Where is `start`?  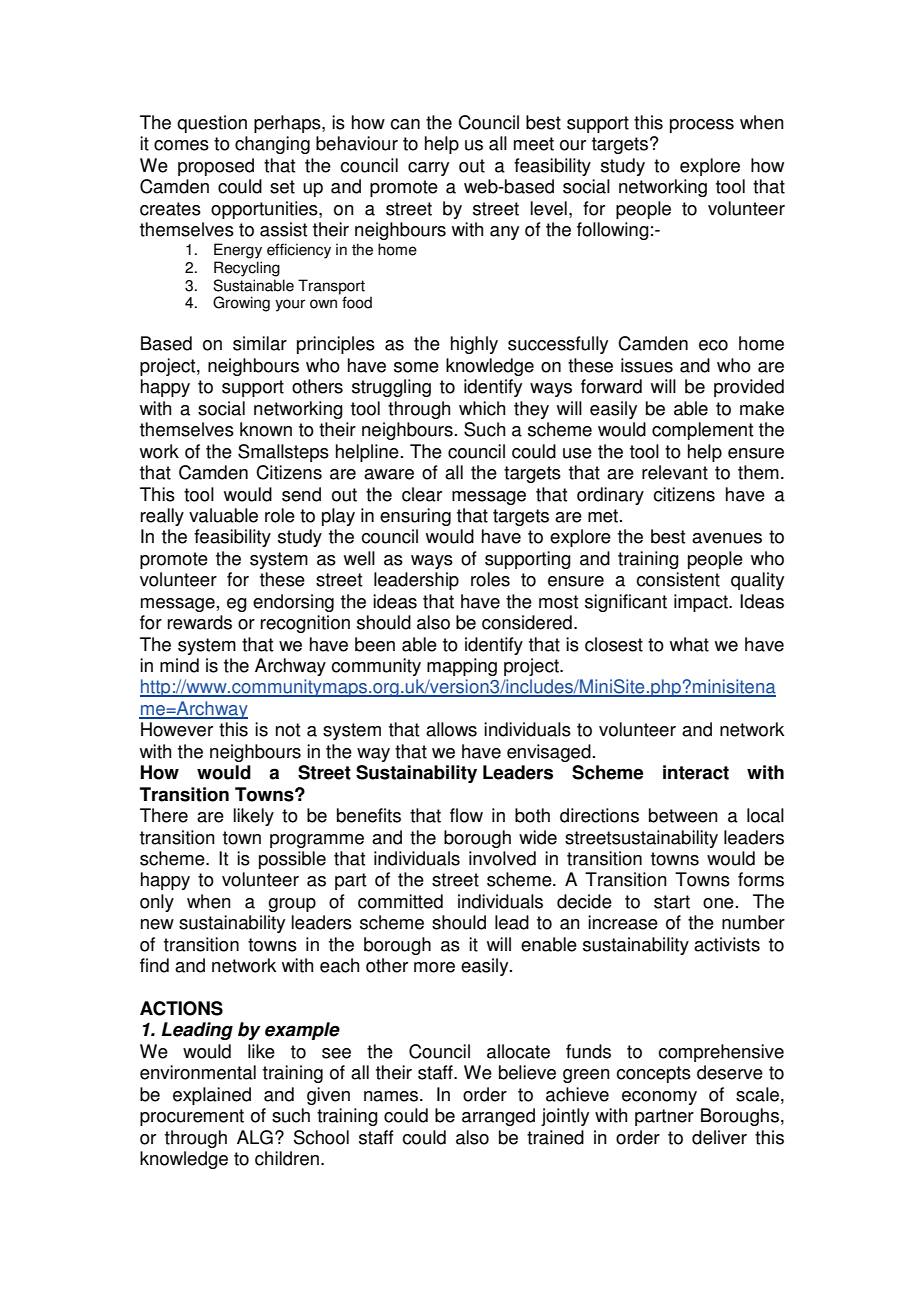 start is located at coordinates (672, 902).
